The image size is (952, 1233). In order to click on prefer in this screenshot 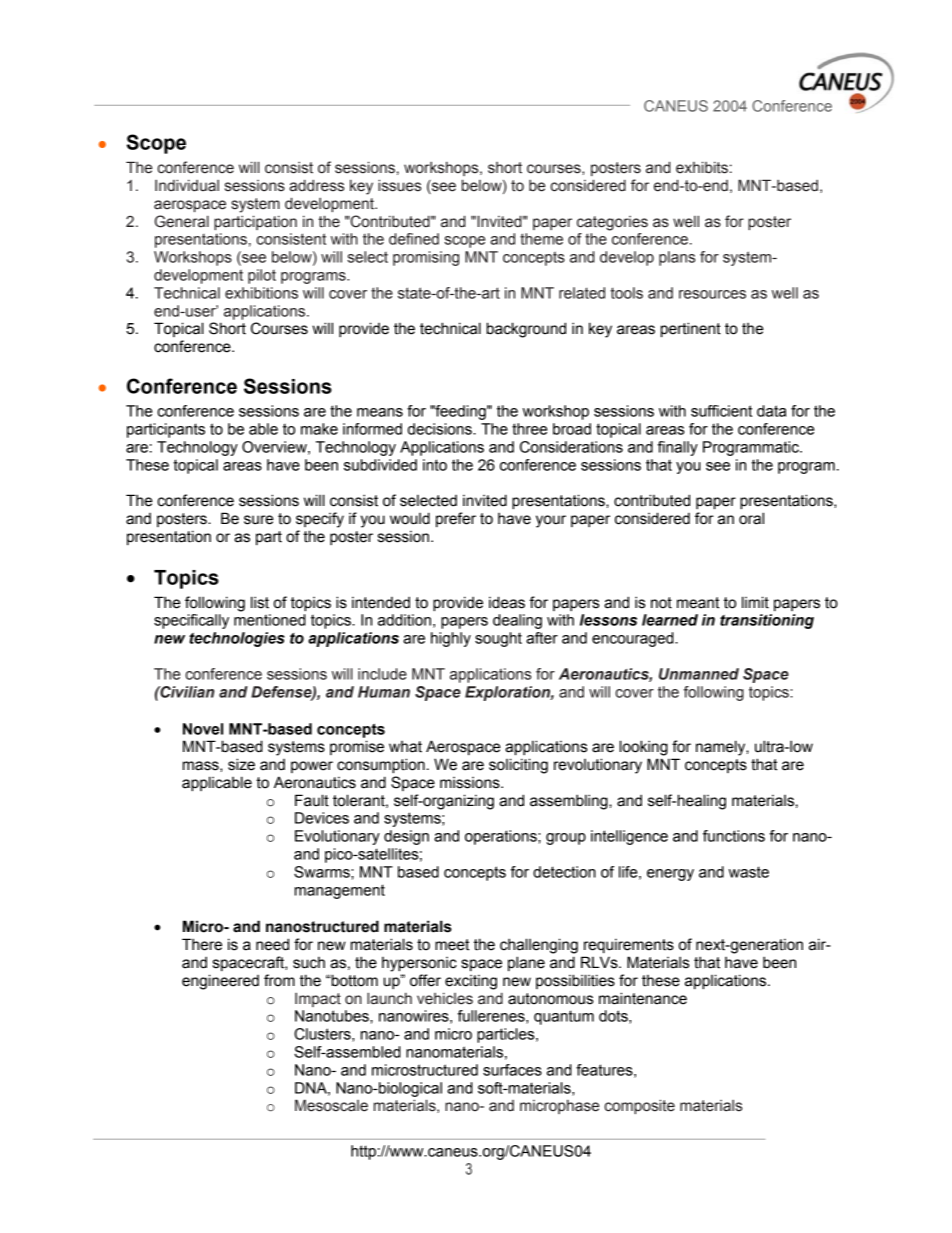, I will do `click(456, 519)`.
